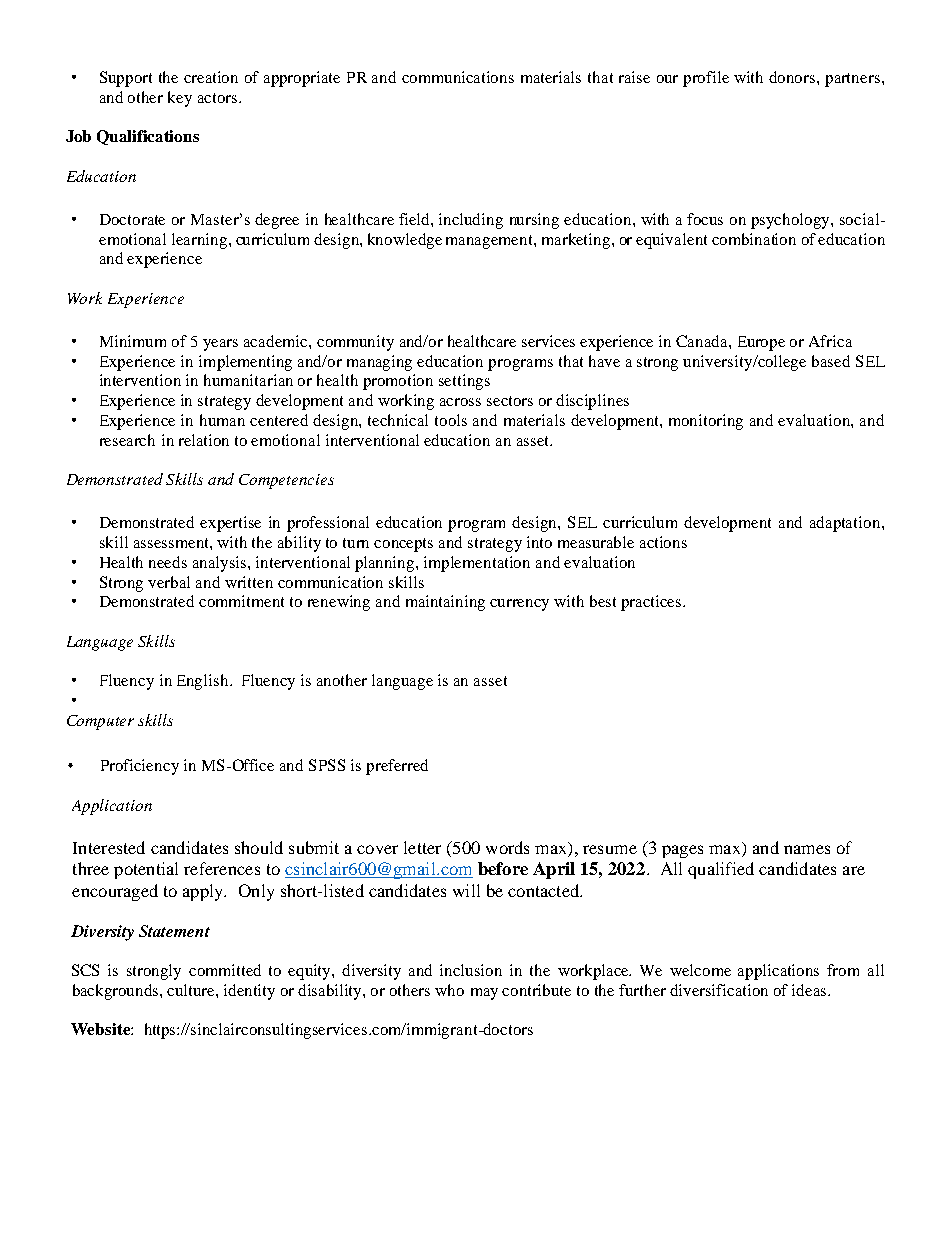  I want to click on settings, so click(464, 382).
